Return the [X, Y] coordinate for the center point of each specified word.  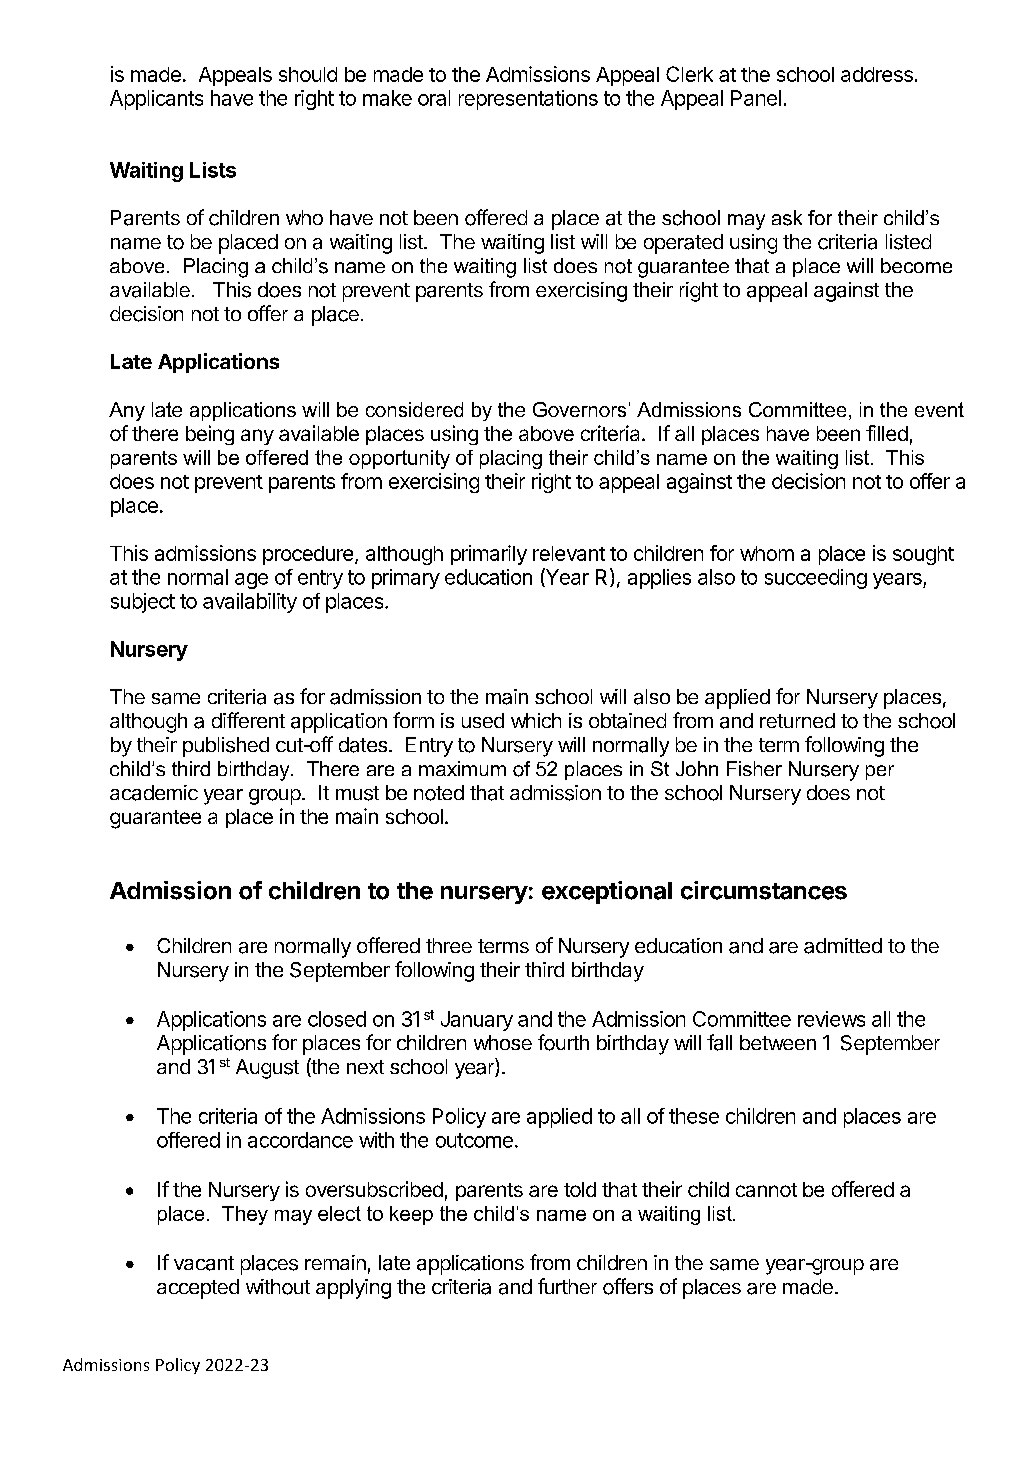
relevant [569, 553]
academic [154, 793]
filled [887, 433]
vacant [204, 1263]
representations [528, 100]
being [210, 435]
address [877, 74]
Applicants [156, 100]
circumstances [764, 890]
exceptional [607, 892]
